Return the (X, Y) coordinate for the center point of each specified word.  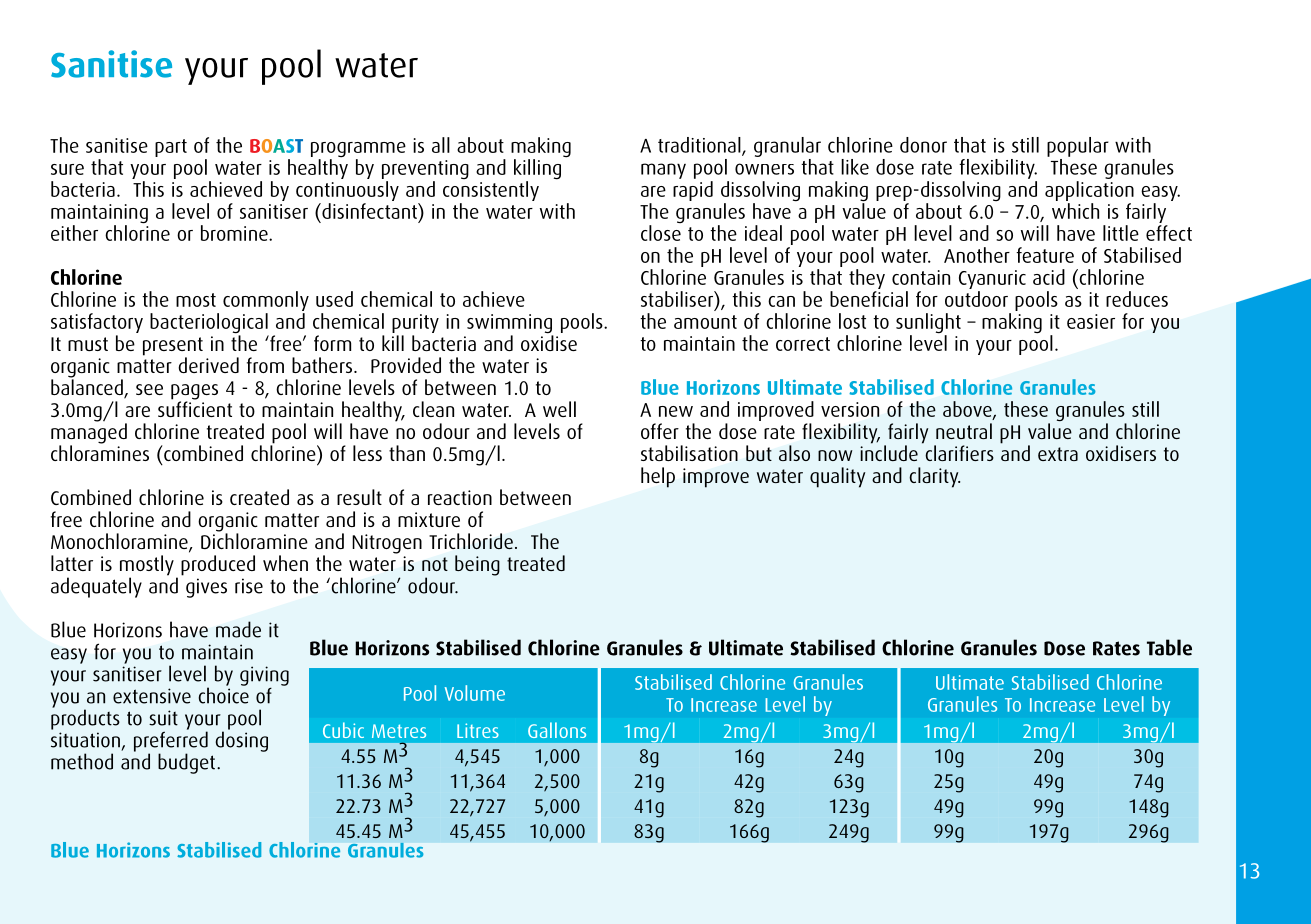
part (171, 148)
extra (1058, 454)
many (663, 171)
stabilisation (689, 453)
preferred (171, 741)
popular (1078, 147)
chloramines (100, 452)
